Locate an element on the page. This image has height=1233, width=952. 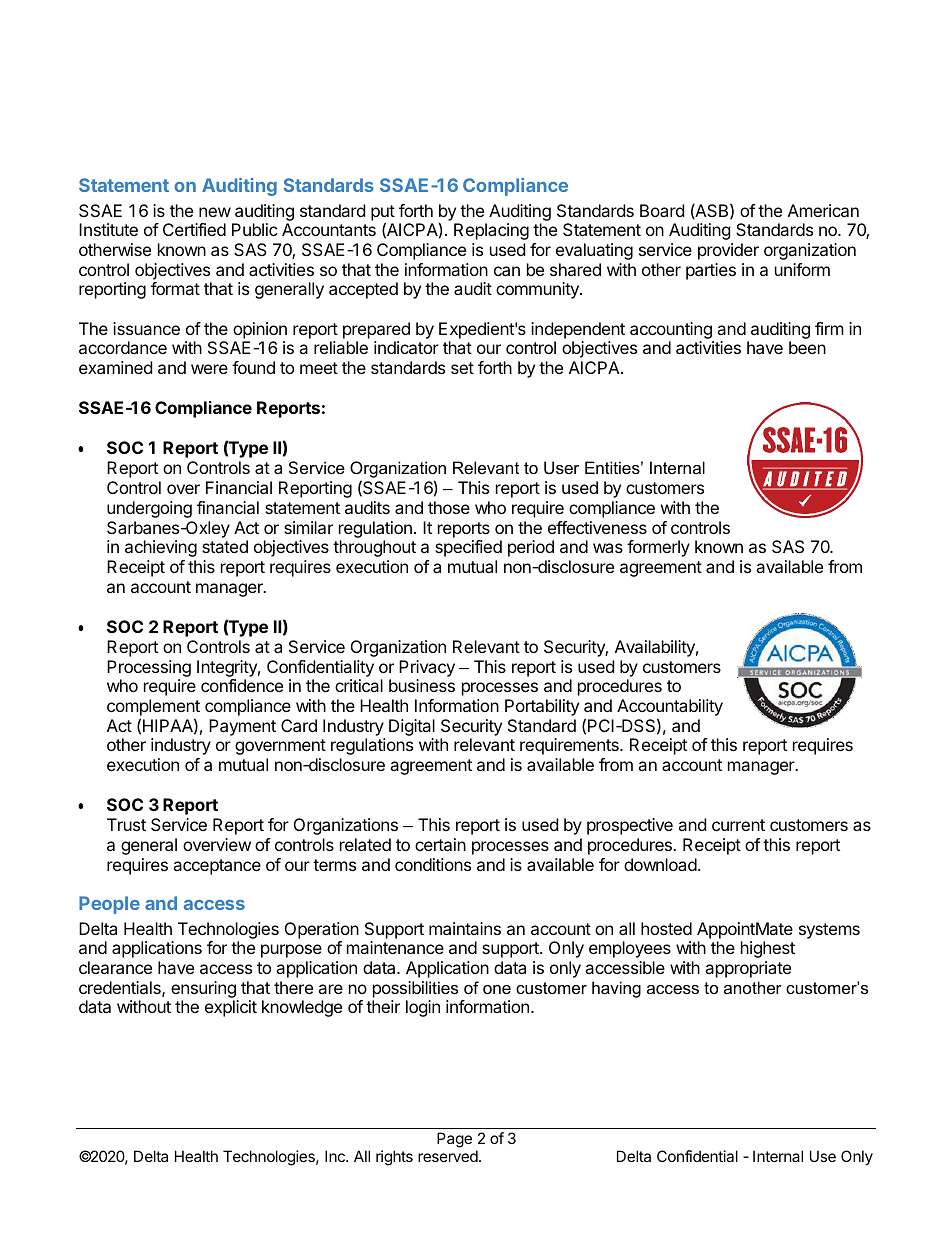
provider is located at coordinates (728, 251).
